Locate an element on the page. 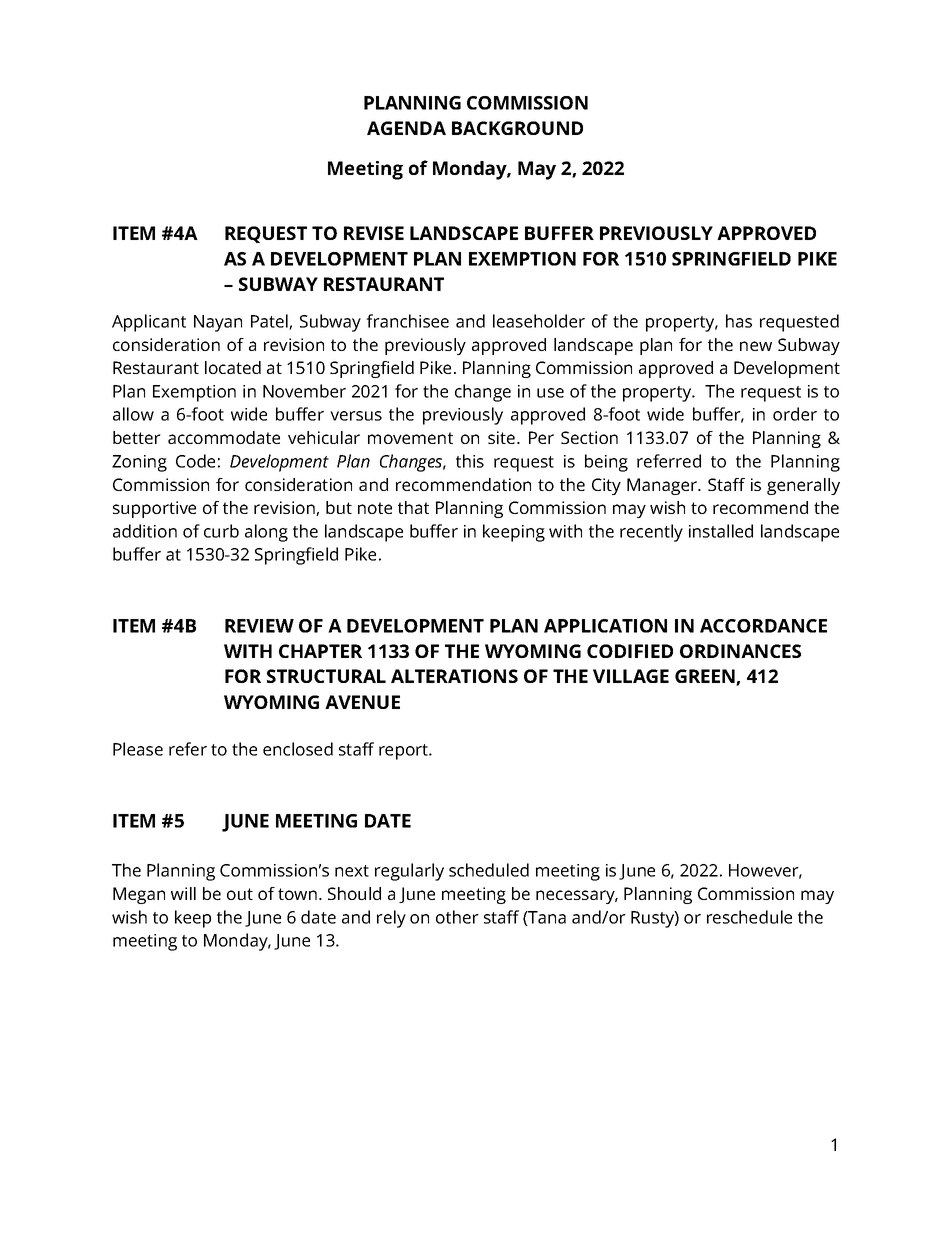  Please is located at coordinates (138, 749).
